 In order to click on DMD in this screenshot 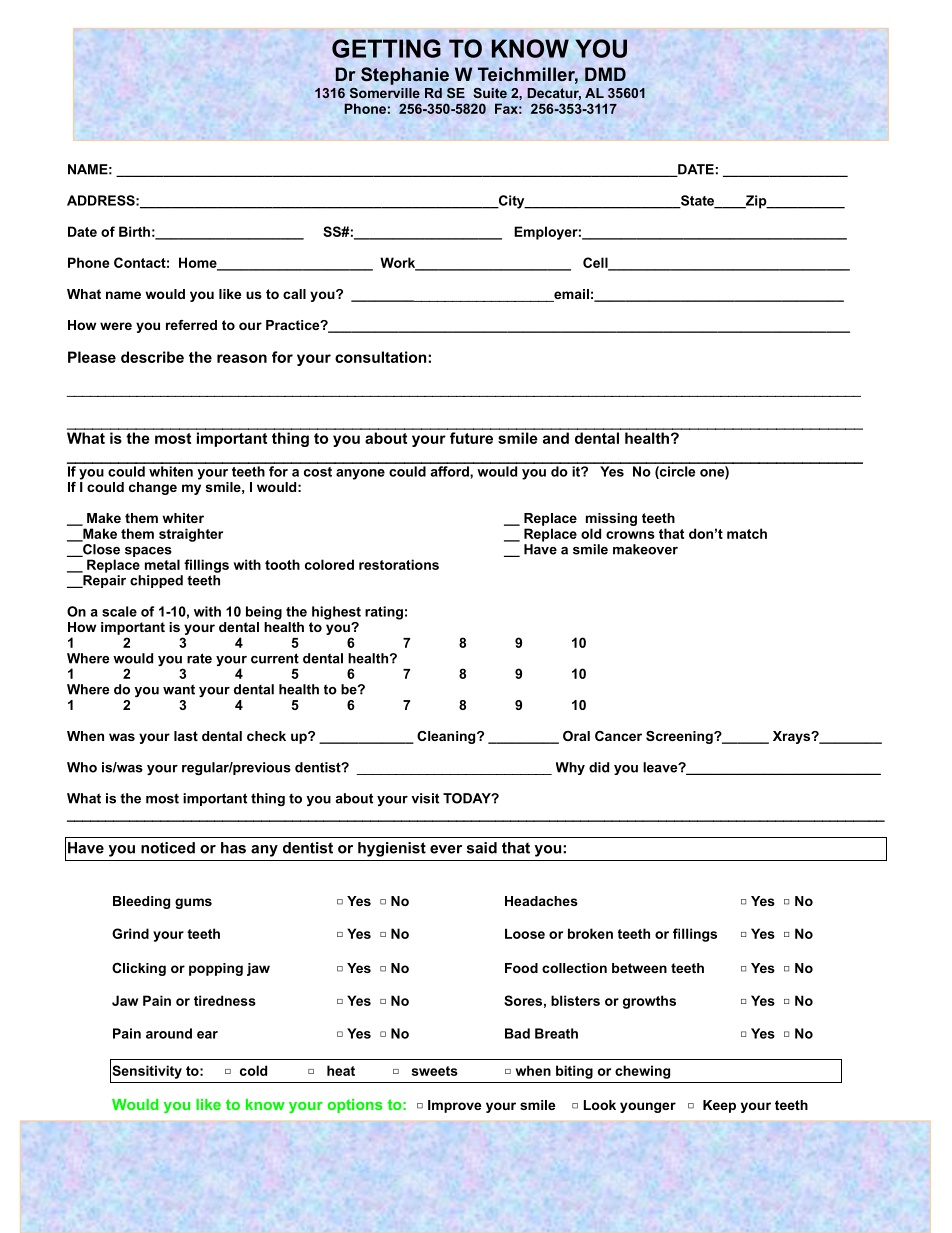, I will do `click(605, 74)`.
